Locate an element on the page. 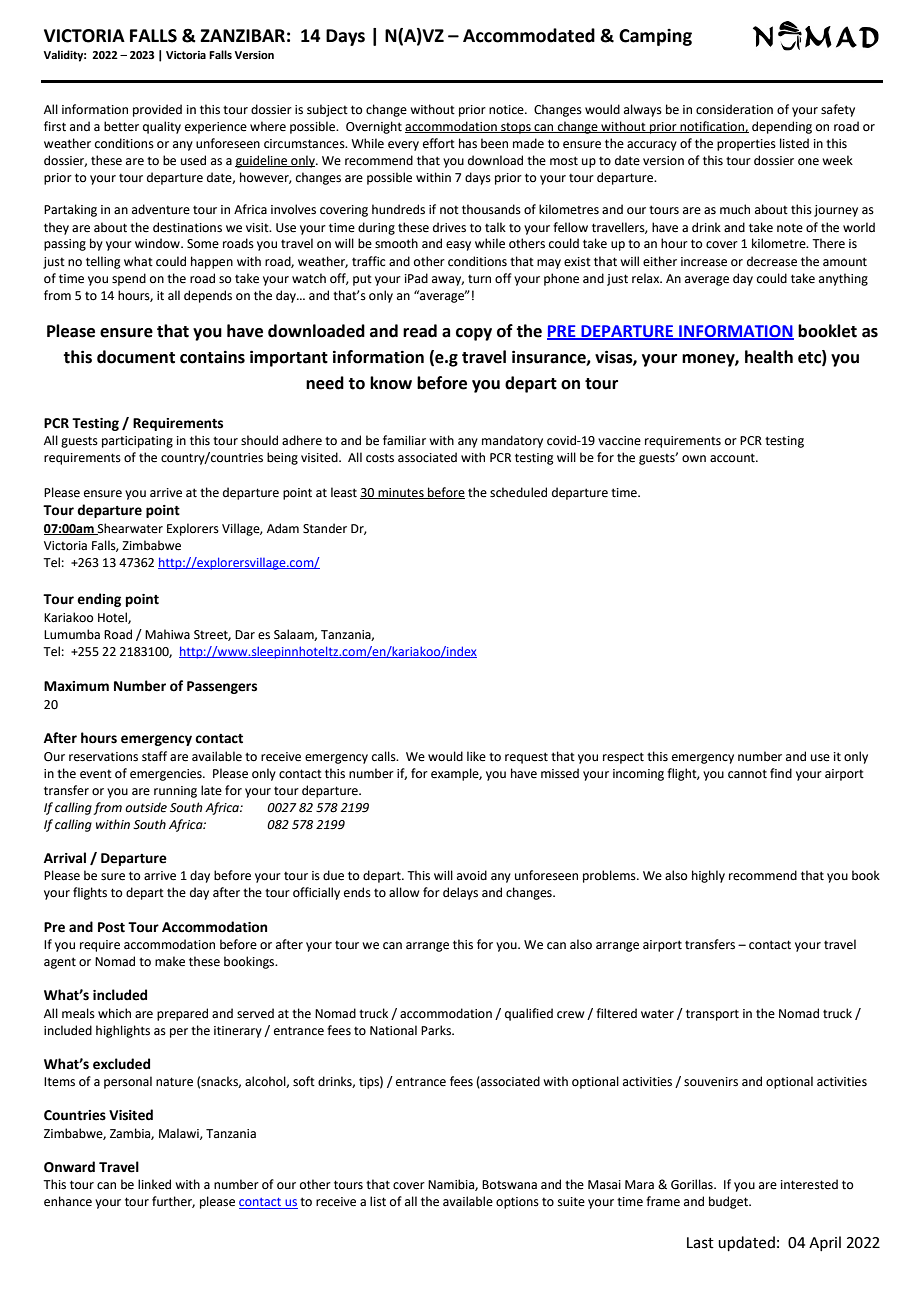 The height and width of the page is (1308, 924). budget is located at coordinates (729, 1202).
